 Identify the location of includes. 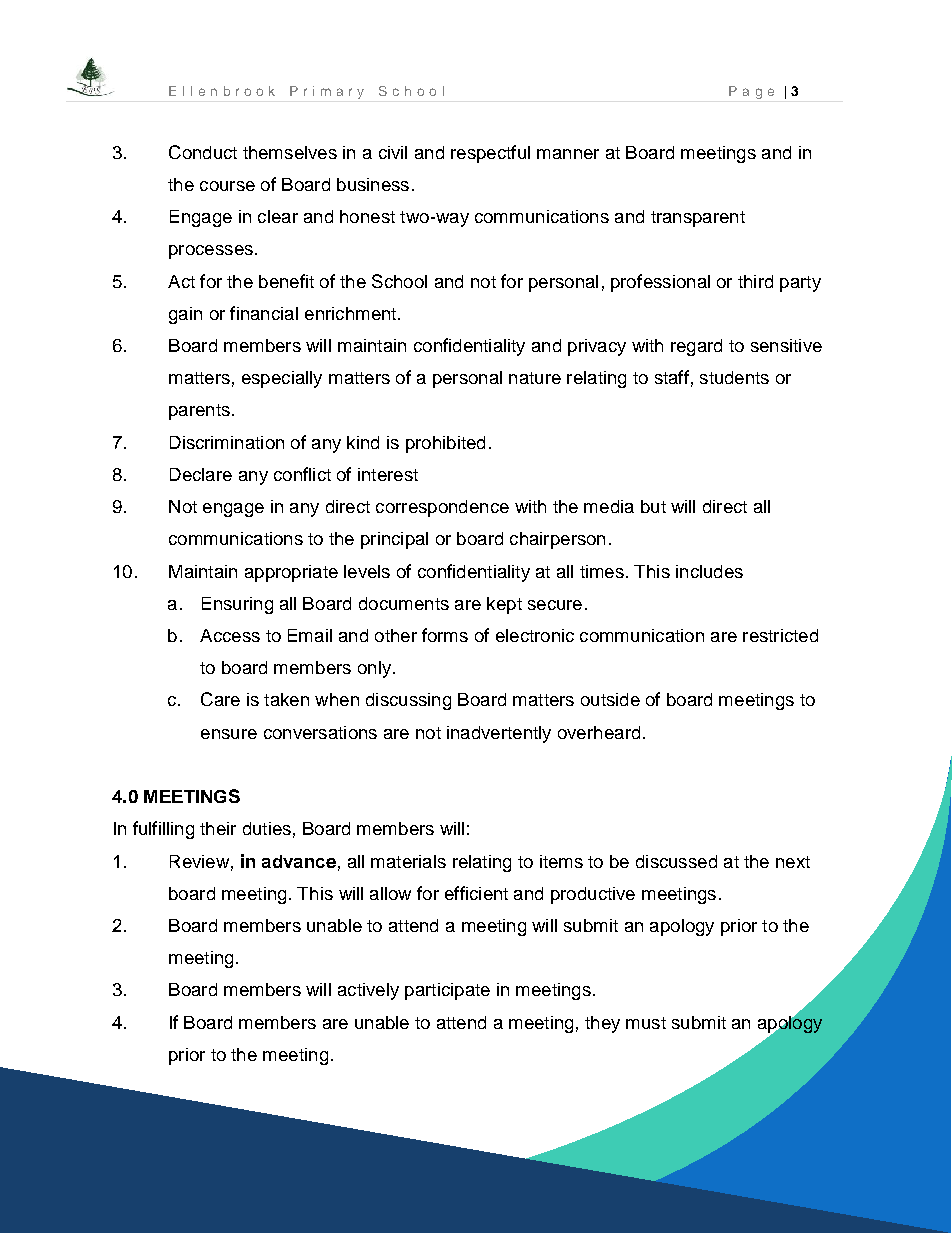
(709, 571).
